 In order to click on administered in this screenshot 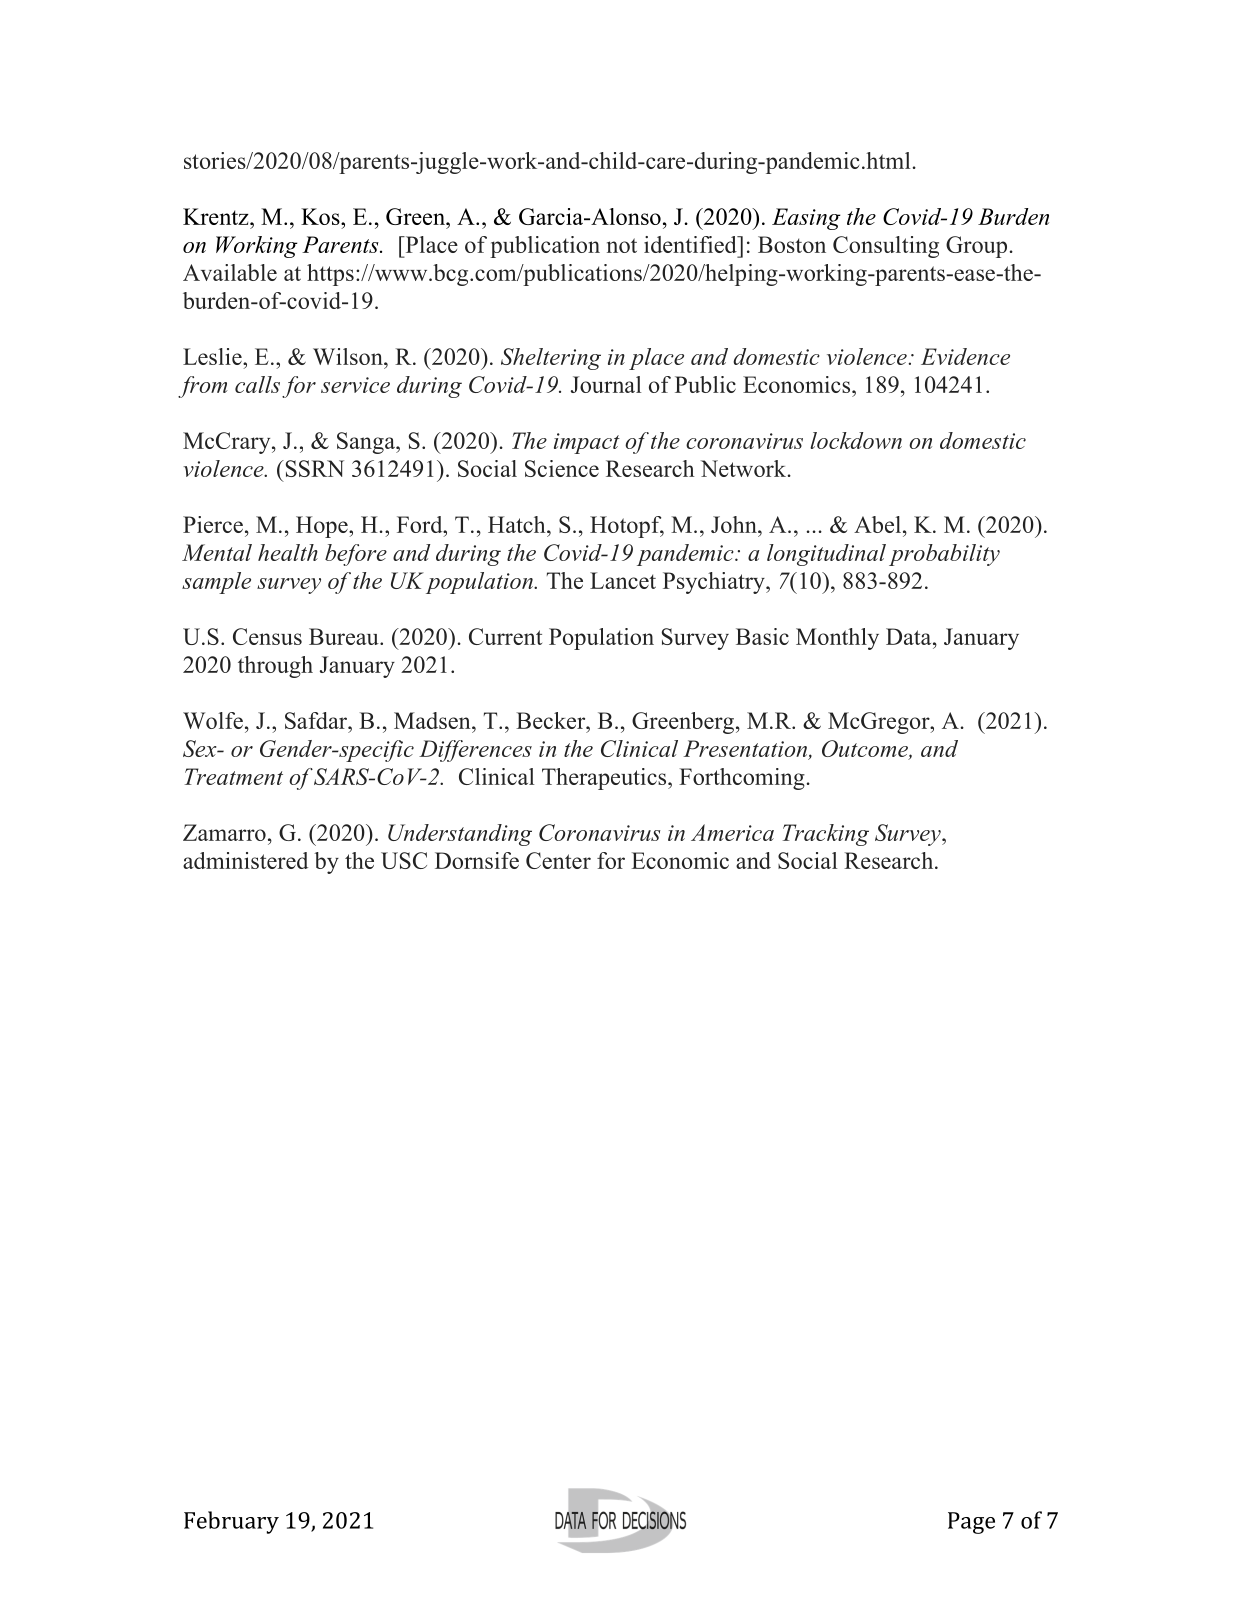, I will do `click(245, 860)`.
